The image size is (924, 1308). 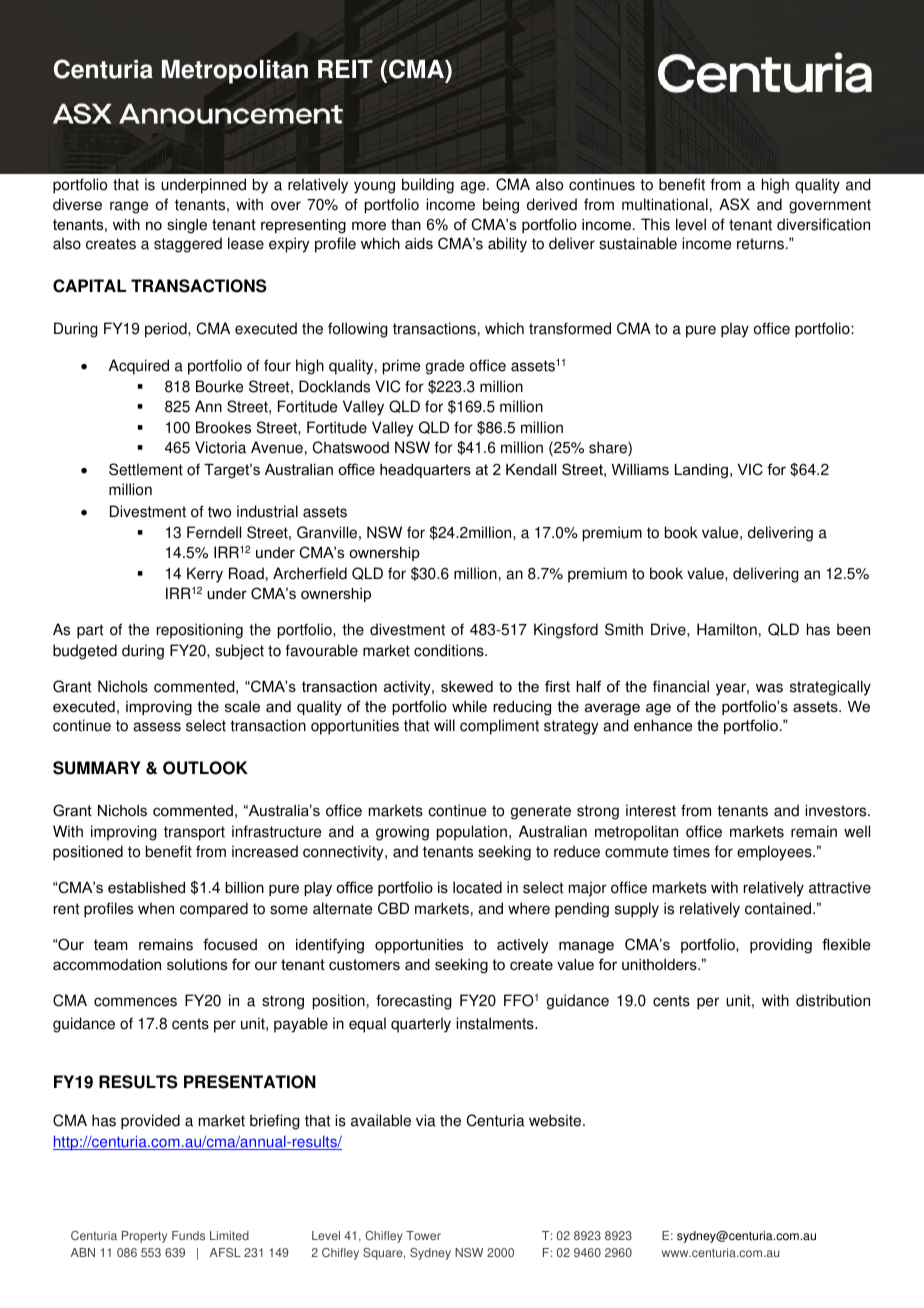 I want to click on Property, so click(x=144, y=1237).
